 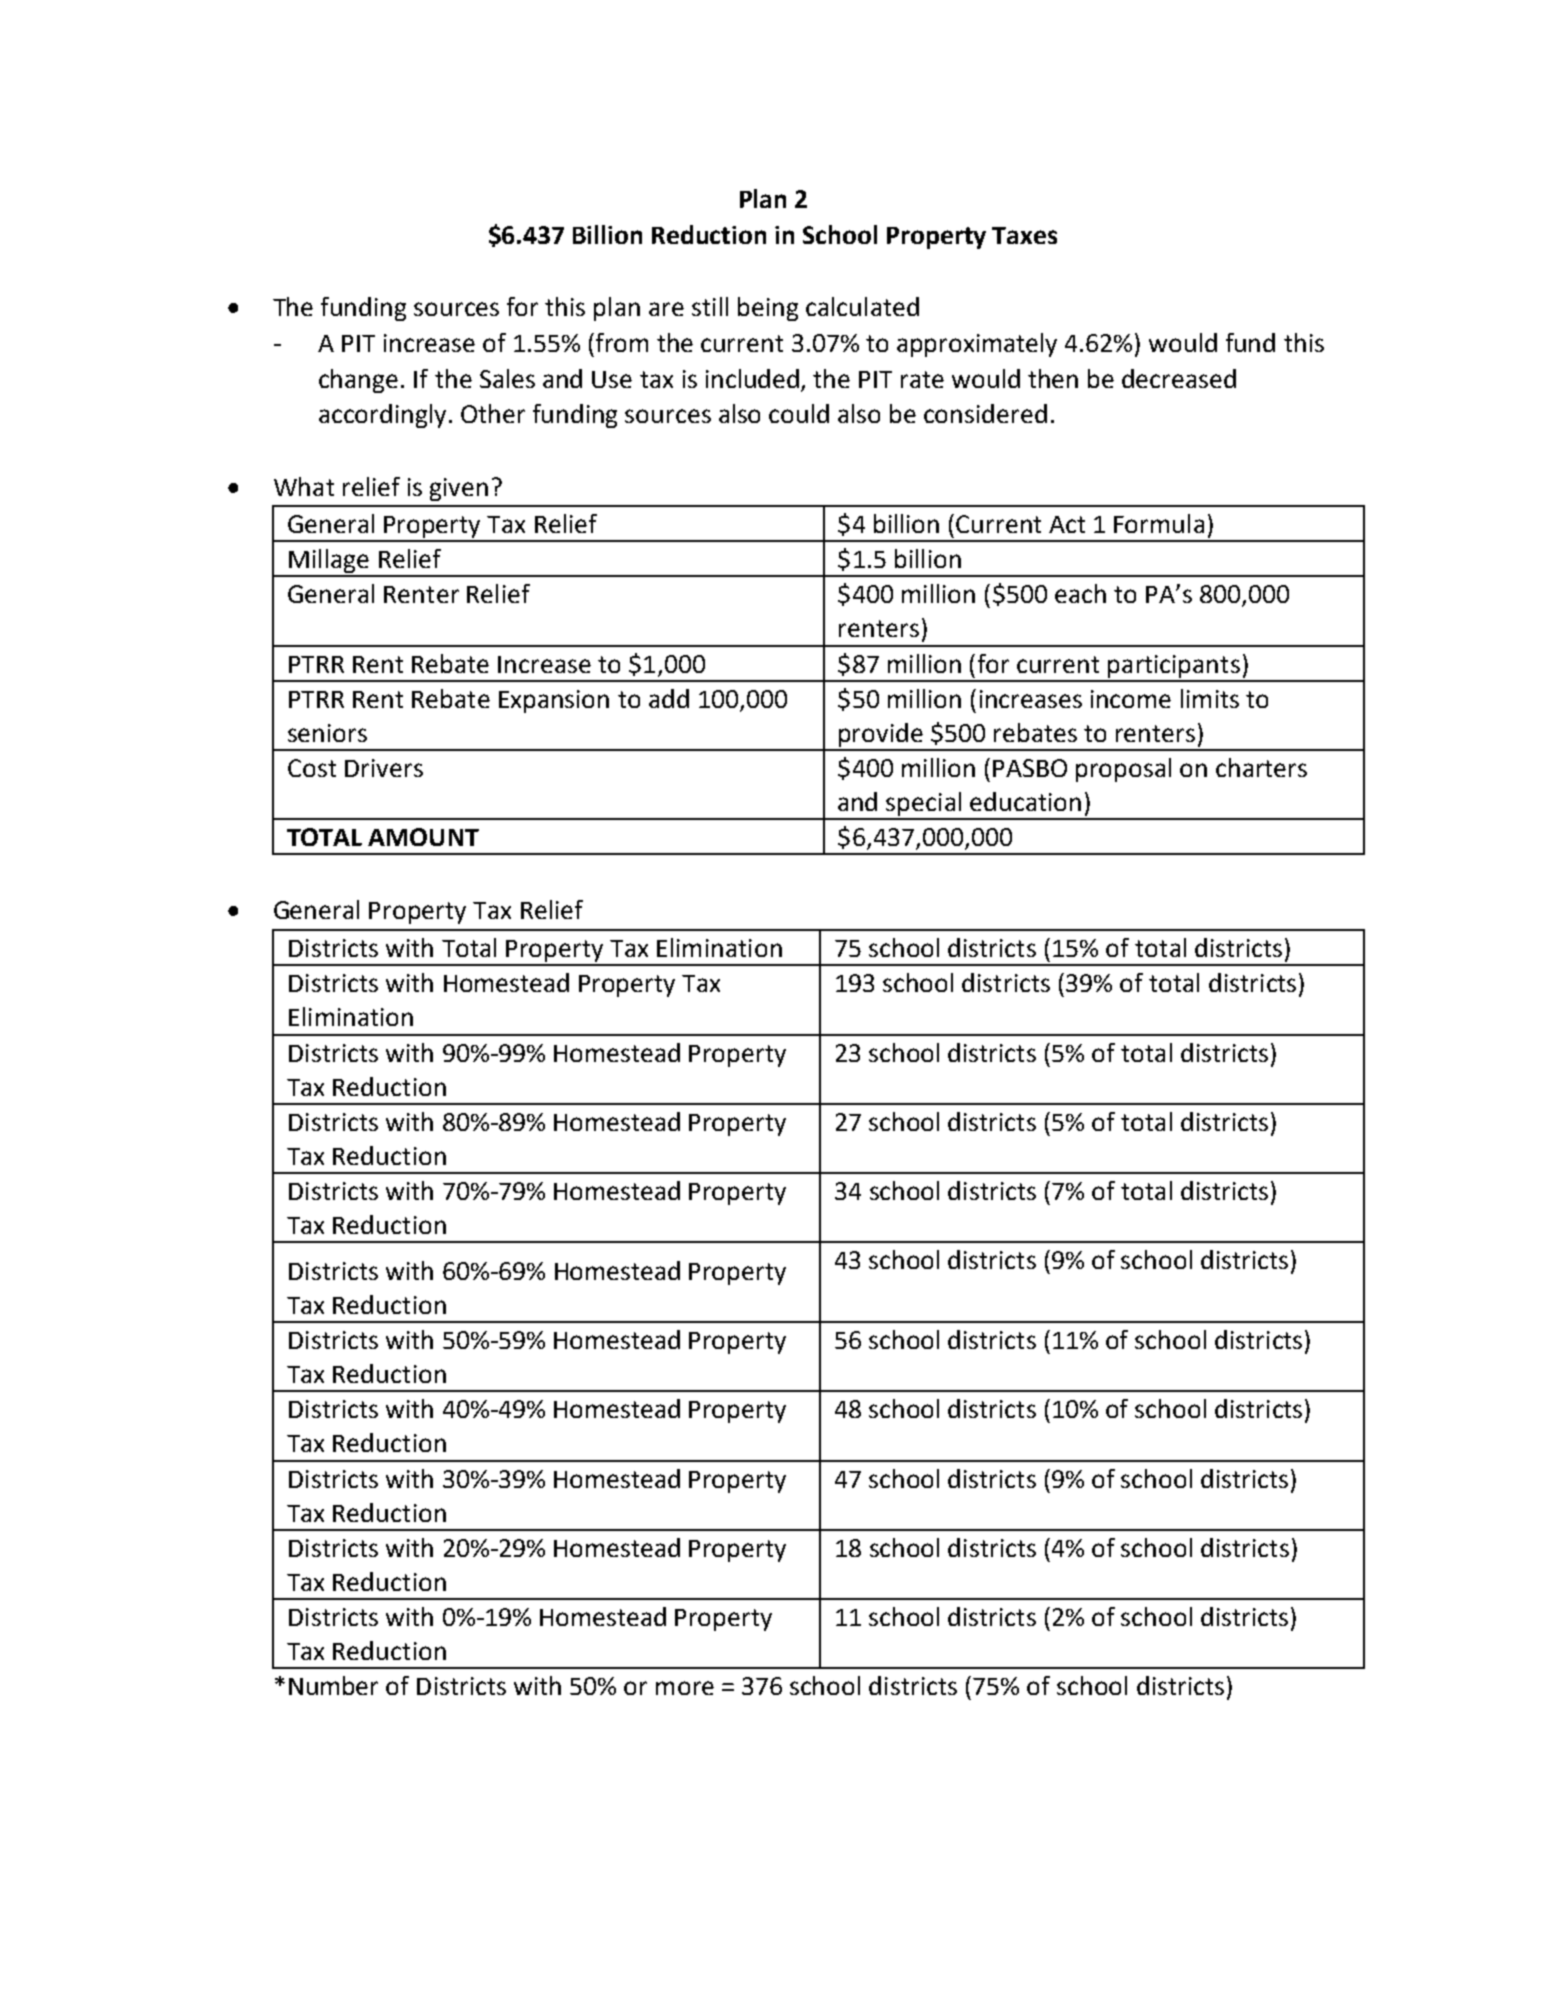 I want to click on change, so click(x=358, y=381).
